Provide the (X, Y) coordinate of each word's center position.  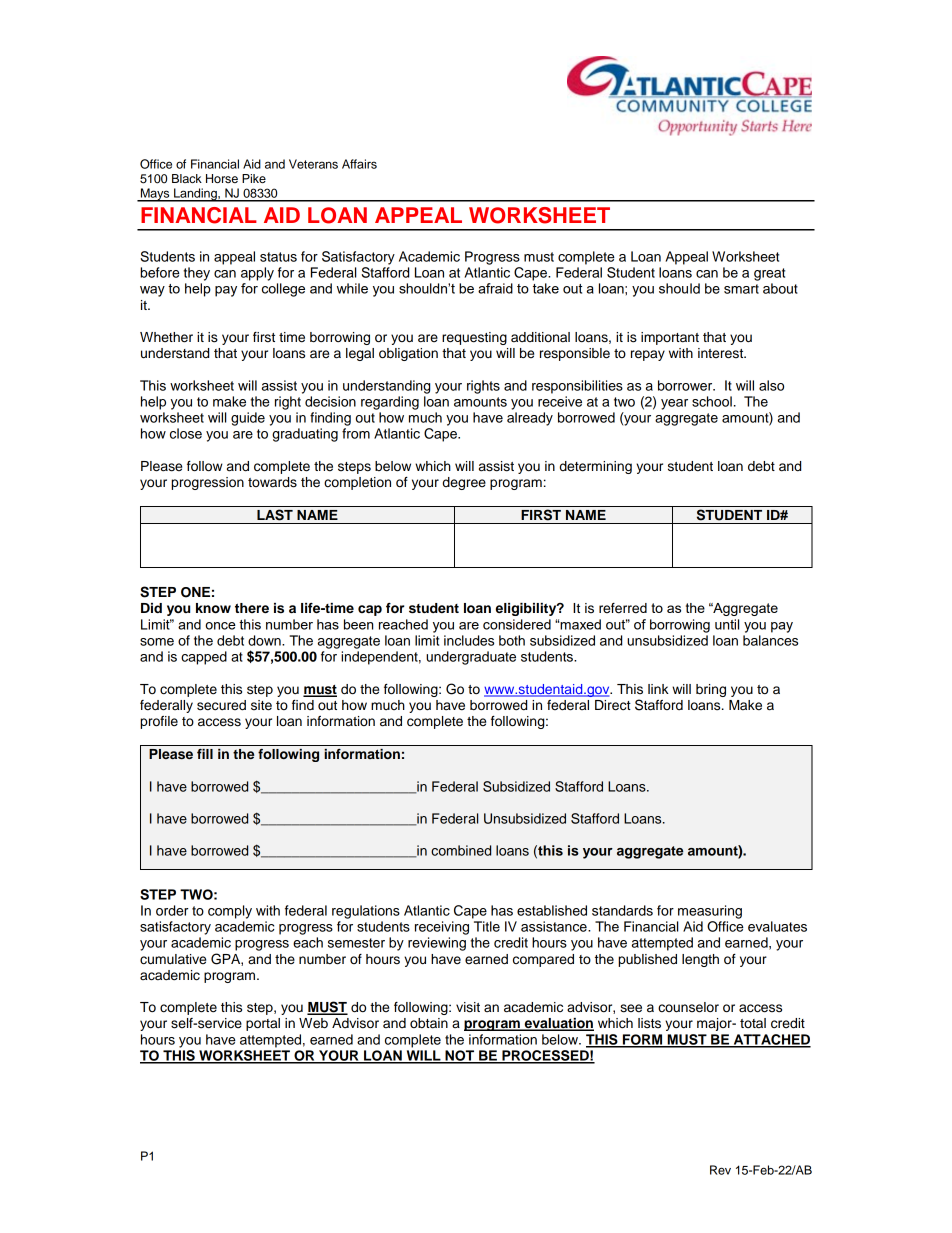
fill (205, 754)
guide (248, 419)
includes (469, 640)
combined (461, 850)
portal (263, 1024)
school (712, 401)
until (727, 624)
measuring (710, 912)
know (213, 608)
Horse (222, 178)
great (769, 274)
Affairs (359, 164)
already (530, 419)
